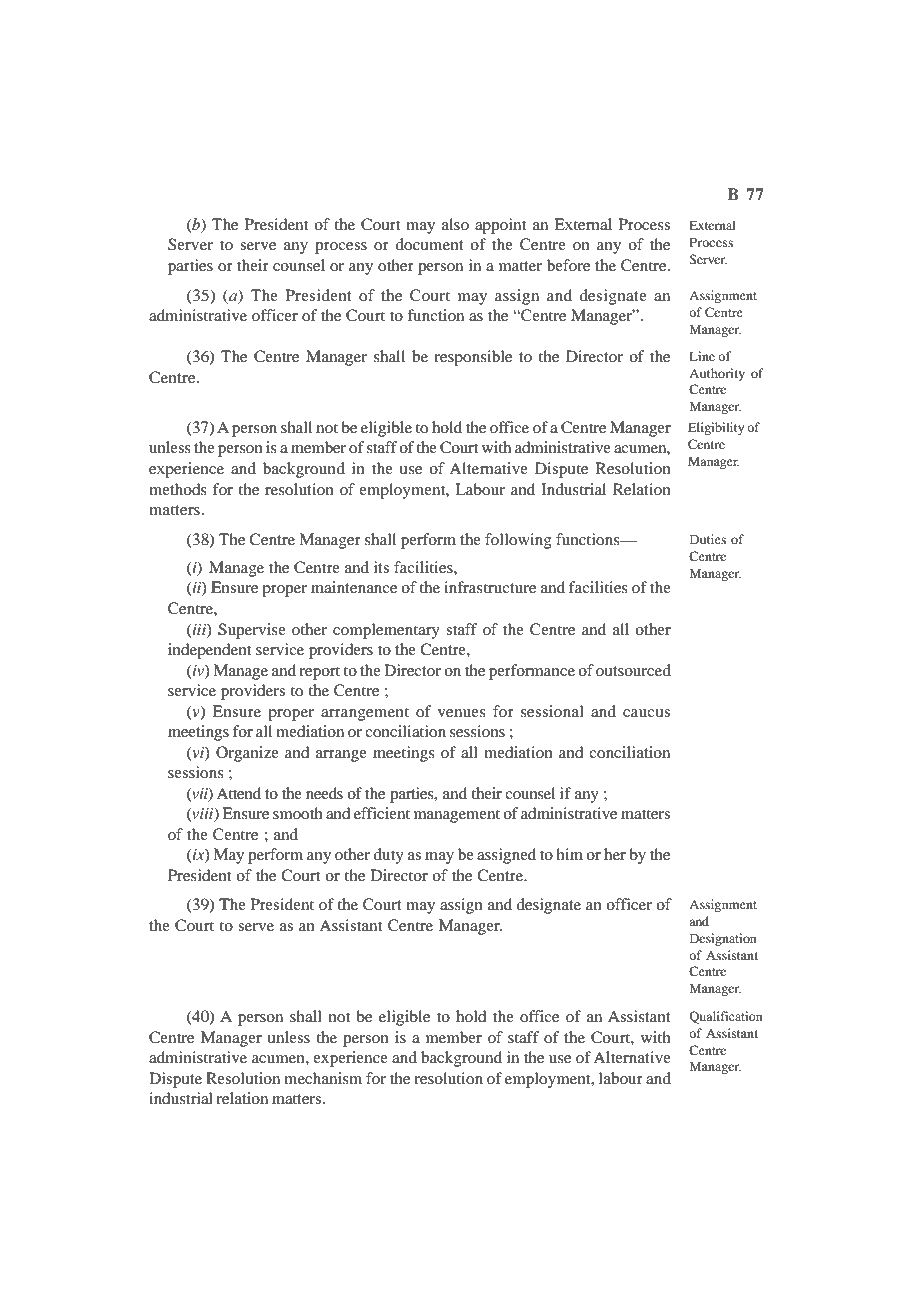 Image resolution: width=924 pixels, height=1308 pixels. What do you see at coordinates (238, 793) in the page?
I see `Attend` at bounding box center [238, 793].
